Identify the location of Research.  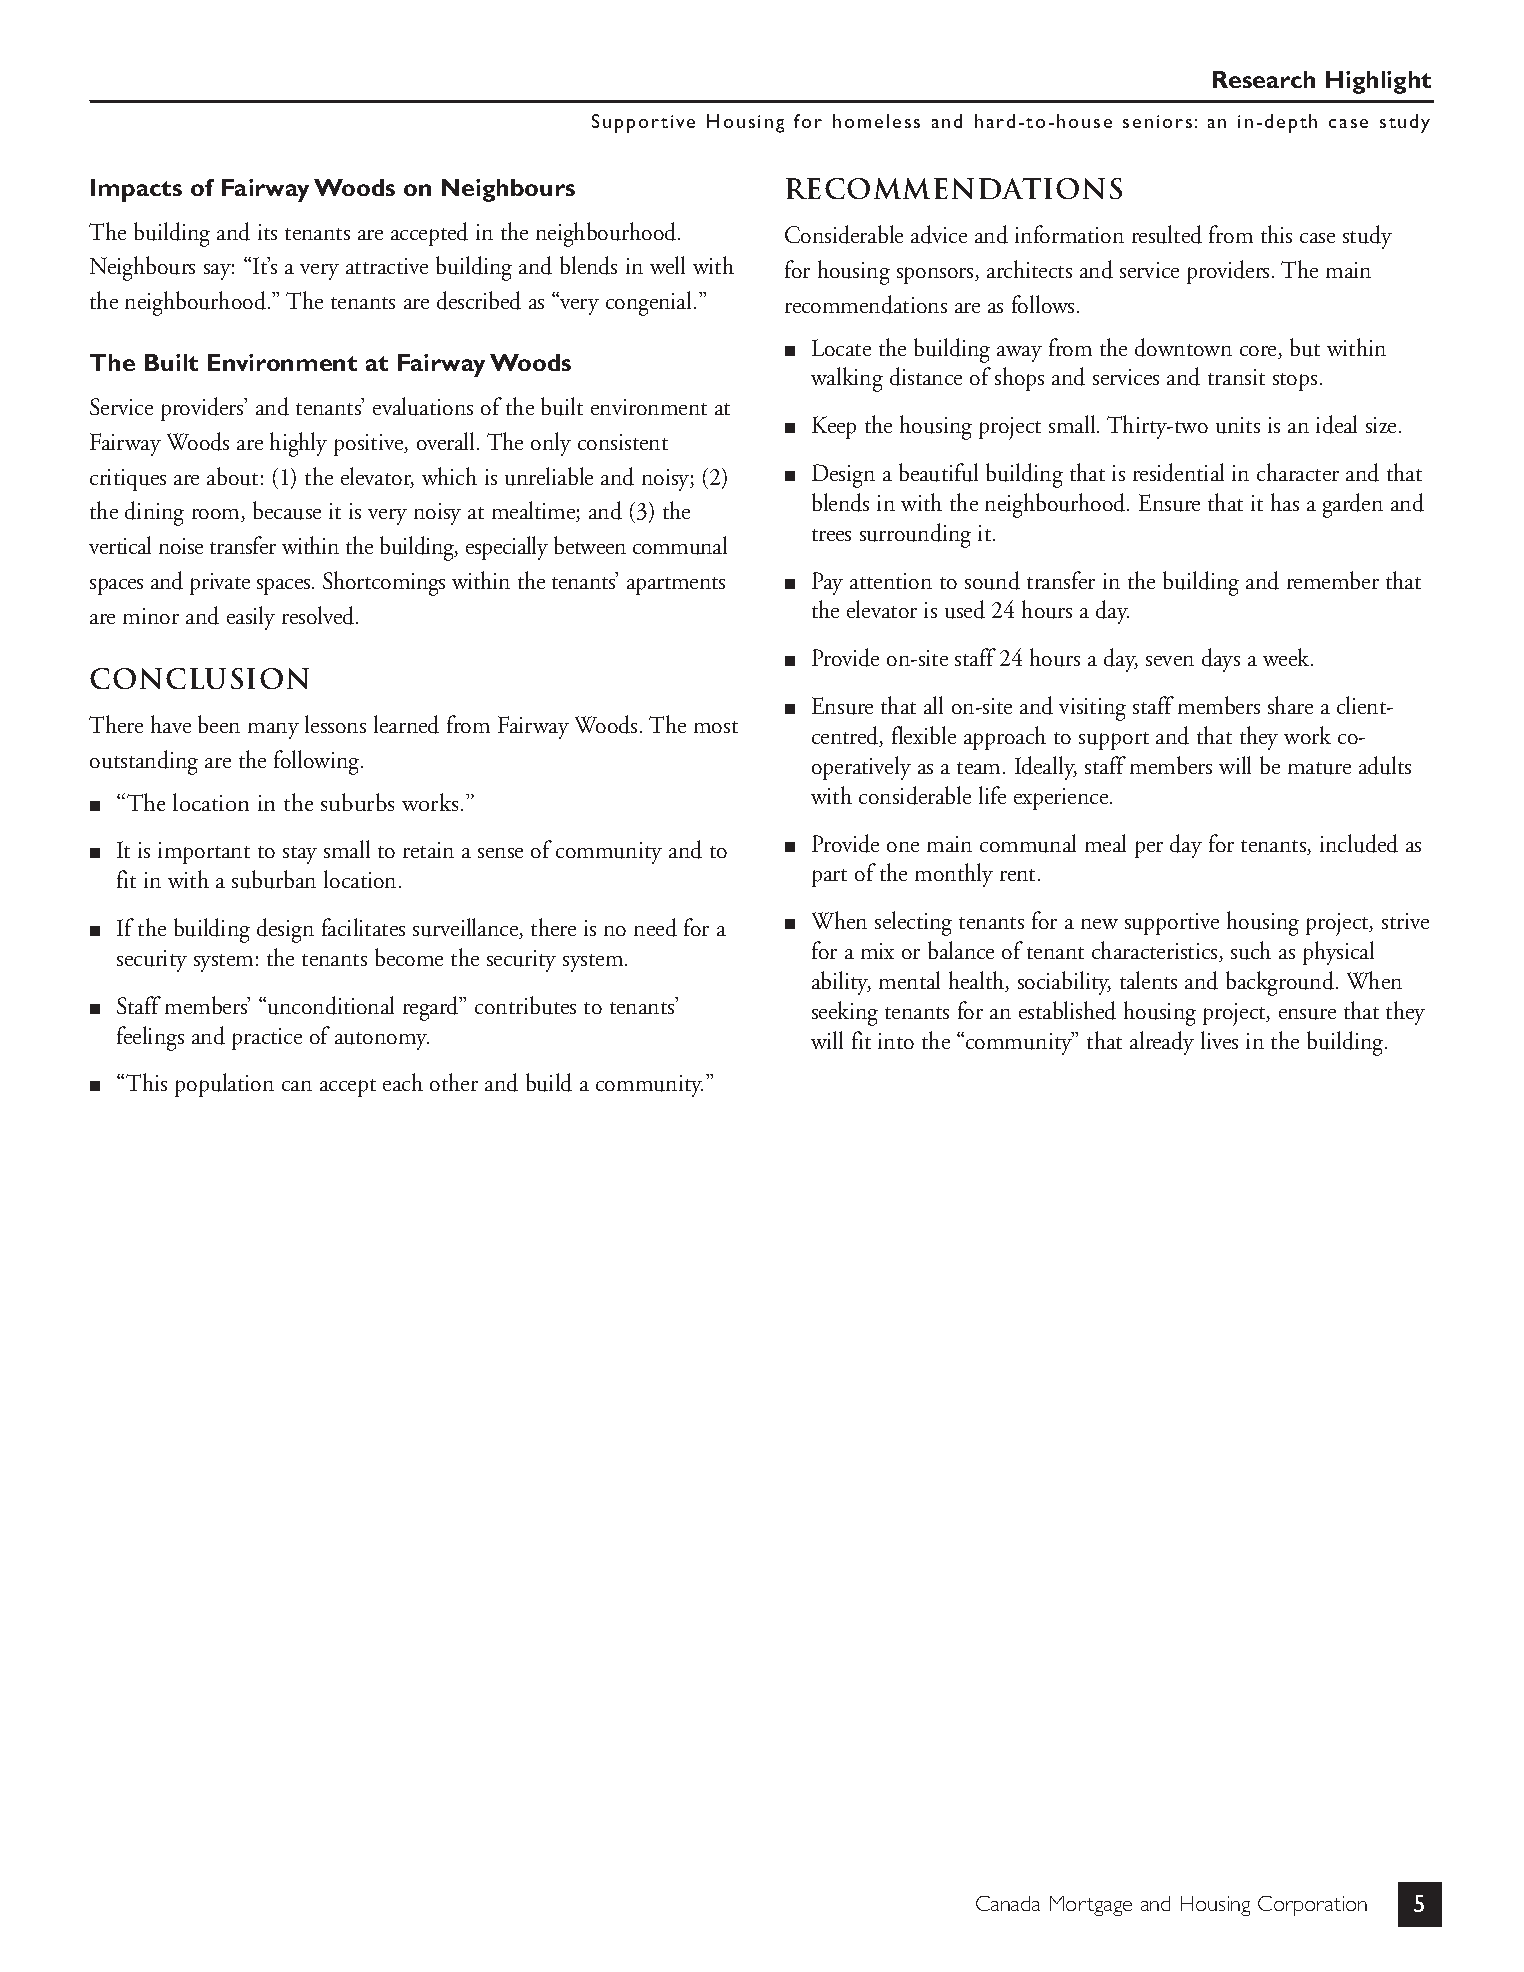
(1264, 79).
